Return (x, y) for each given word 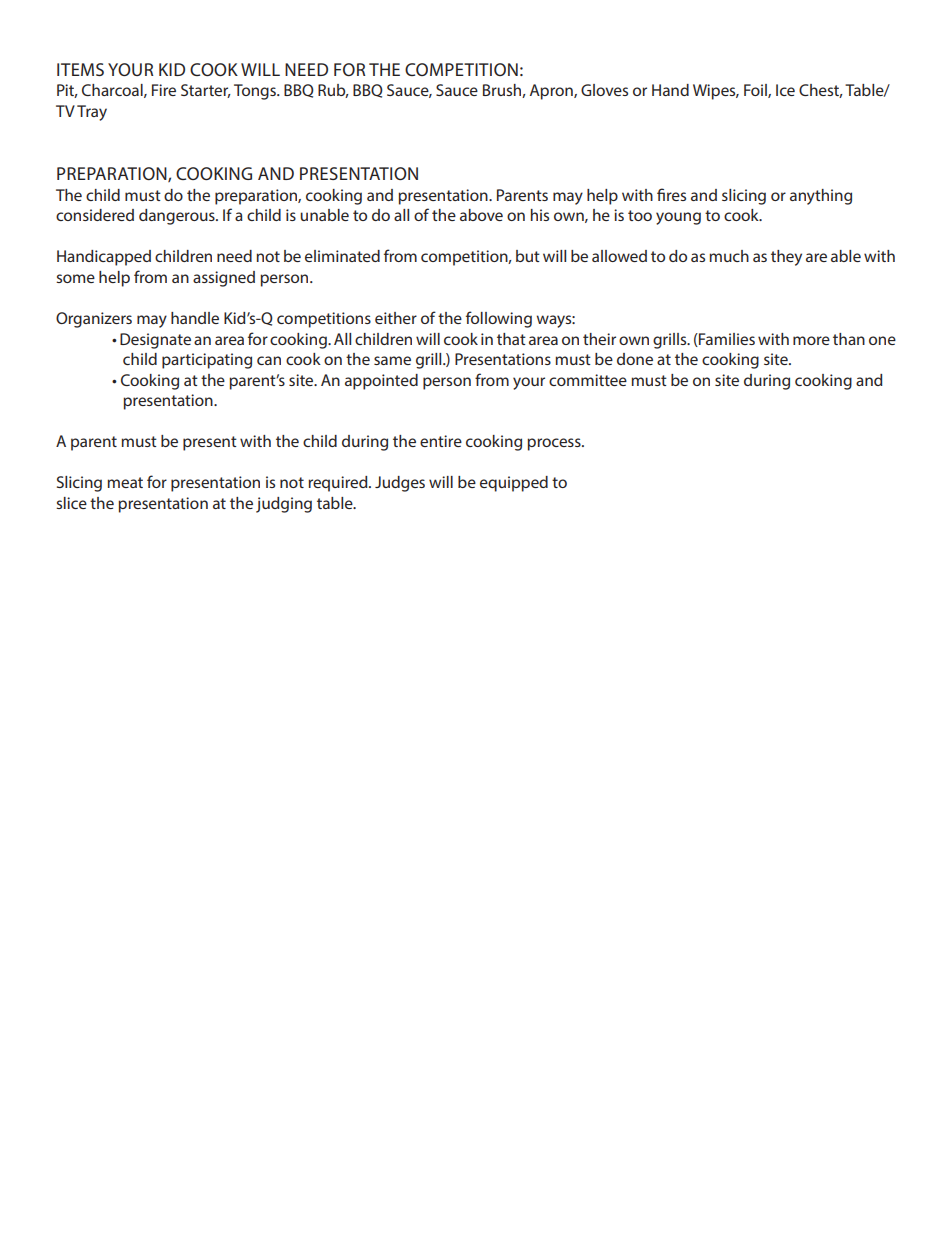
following (499, 319)
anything (821, 197)
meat (125, 482)
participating (207, 361)
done (635, 359)
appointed (381, 382)
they (786, 258)
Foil (756, 91)
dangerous (178, 217)
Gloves (604, 90)
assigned (224, 279)
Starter (206, 91)
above (481, 215)
